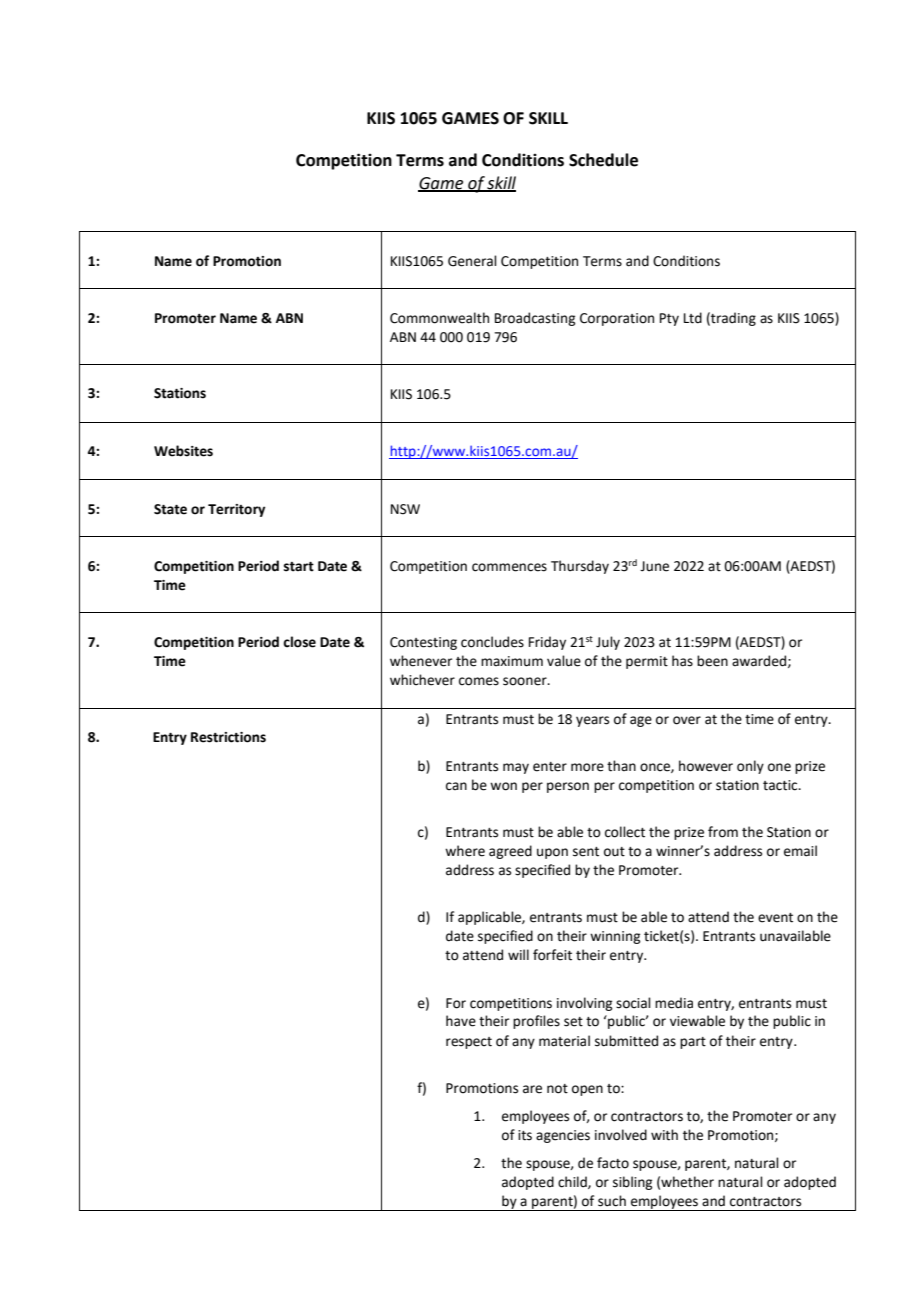 The height and width of the image is (1308, 924). Describe the element at coordinates (603, 160) in the image. I see `Schedule` at that location.
